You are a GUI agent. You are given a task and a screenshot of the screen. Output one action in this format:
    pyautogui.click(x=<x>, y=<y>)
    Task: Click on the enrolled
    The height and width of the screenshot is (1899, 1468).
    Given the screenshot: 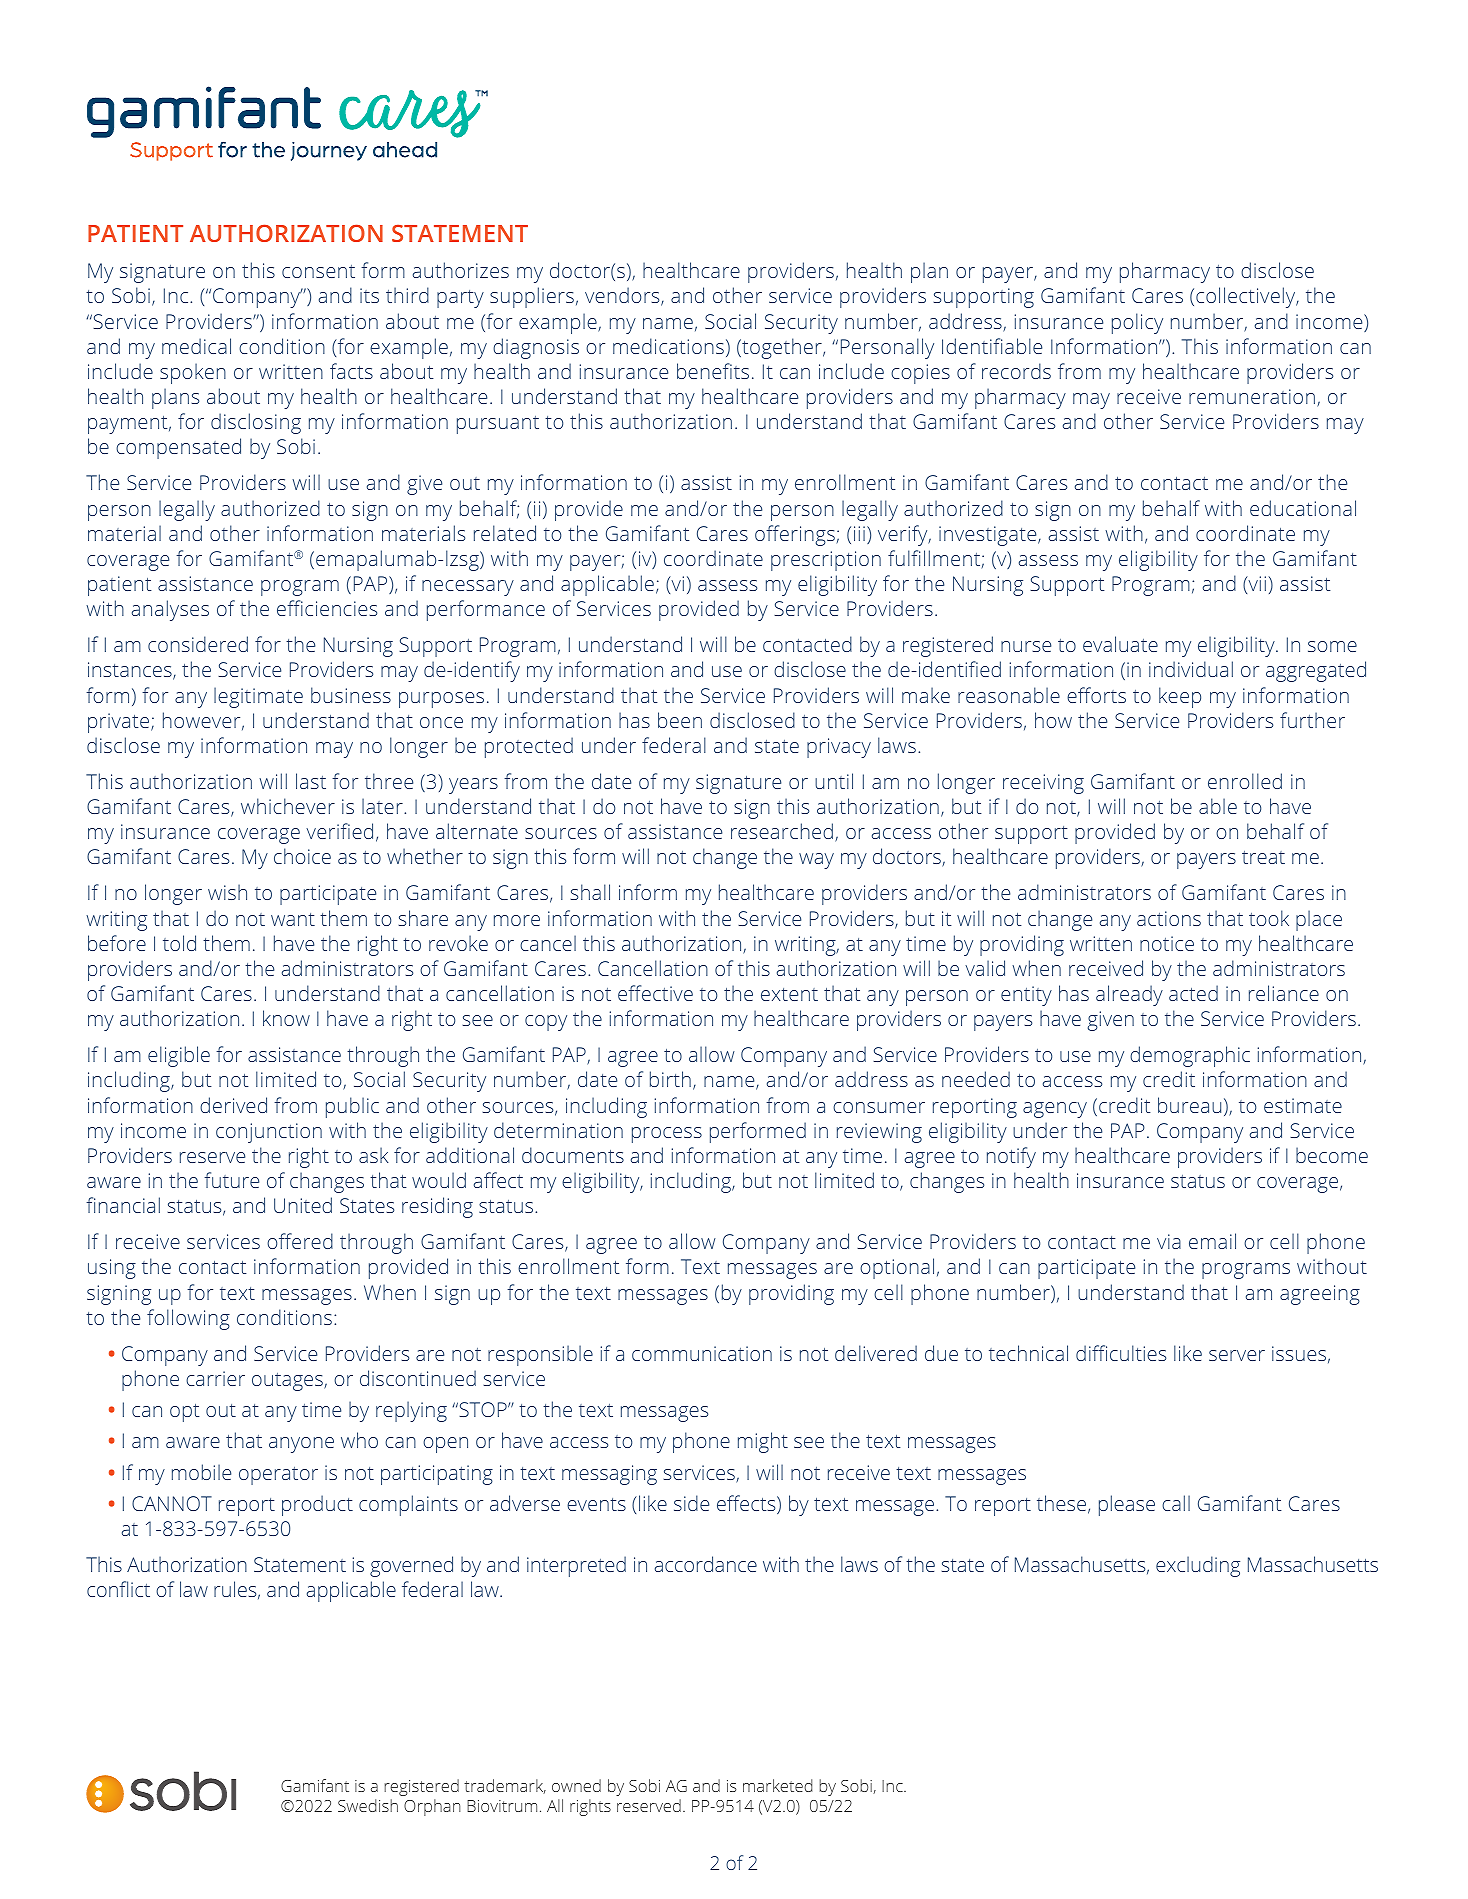 What is the action you would take?
    pyautogui.click(x=1245, y=781)
